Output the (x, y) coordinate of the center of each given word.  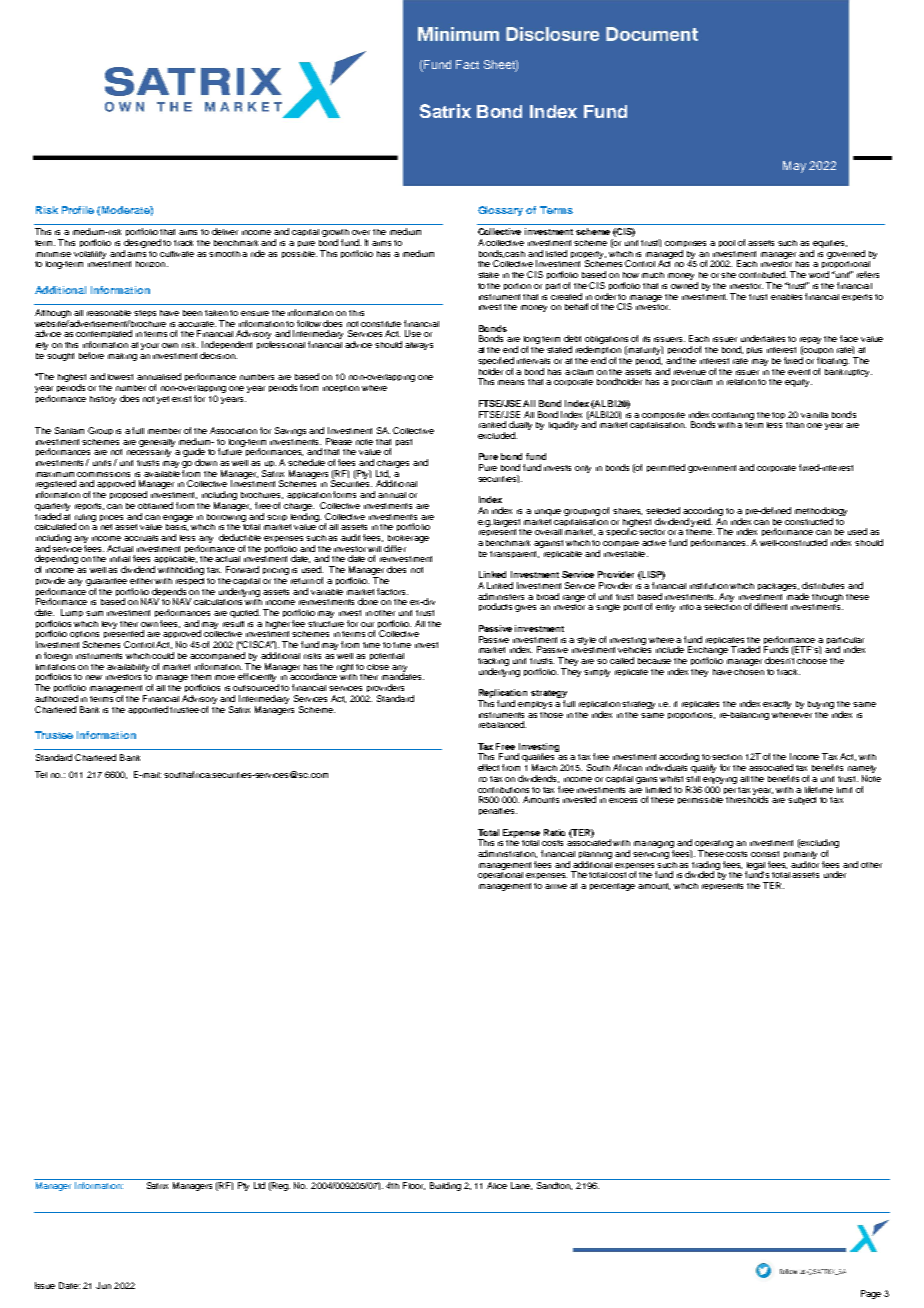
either (141, 581)
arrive (556, 886)
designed (142, 245)
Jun (103, 1285)
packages (778, 587)
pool (727, 243)
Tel (41, 774)
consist (765, 854)
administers (501, 596)
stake (488, 275)
